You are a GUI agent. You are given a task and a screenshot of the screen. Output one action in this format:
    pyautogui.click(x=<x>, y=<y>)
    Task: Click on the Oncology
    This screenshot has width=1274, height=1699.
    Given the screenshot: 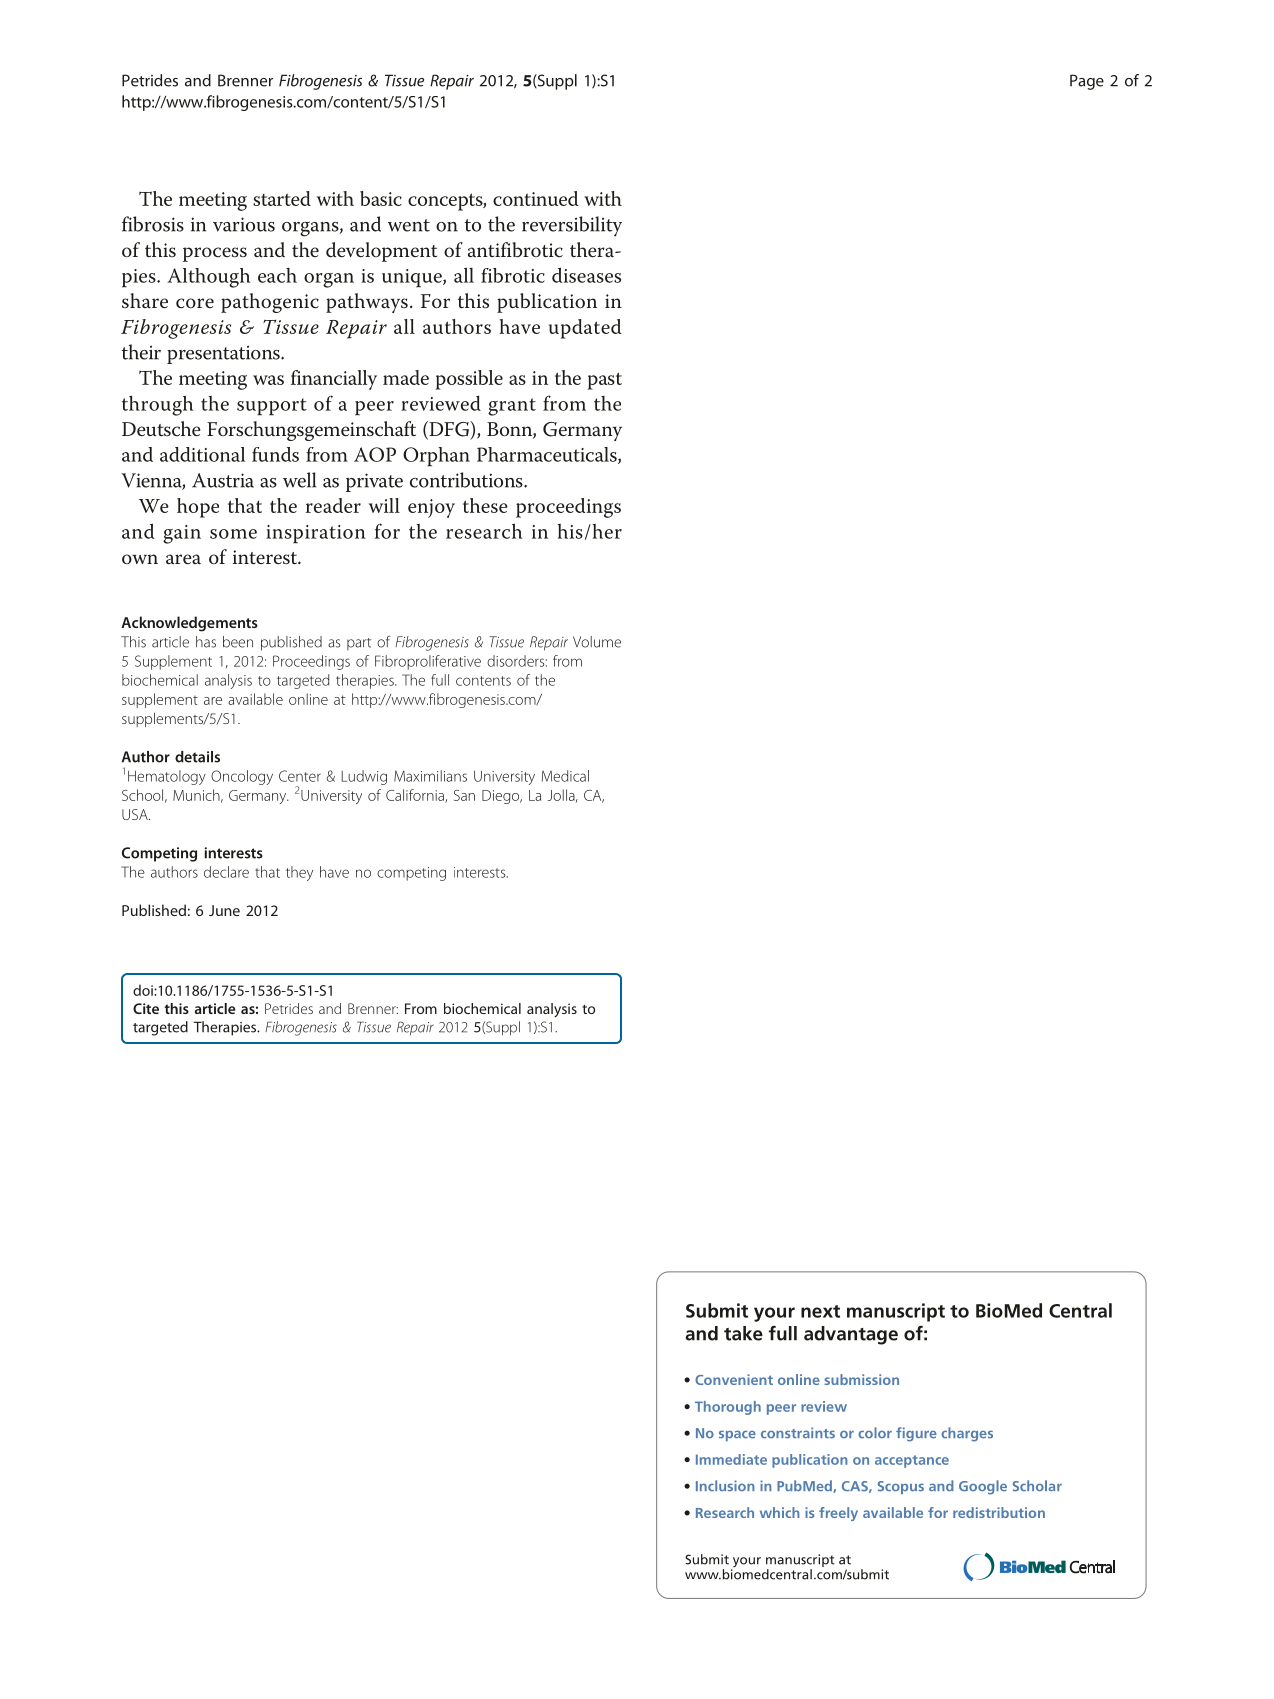 What is the action you would take?
    pyautogui.click(x=242, y=777)
